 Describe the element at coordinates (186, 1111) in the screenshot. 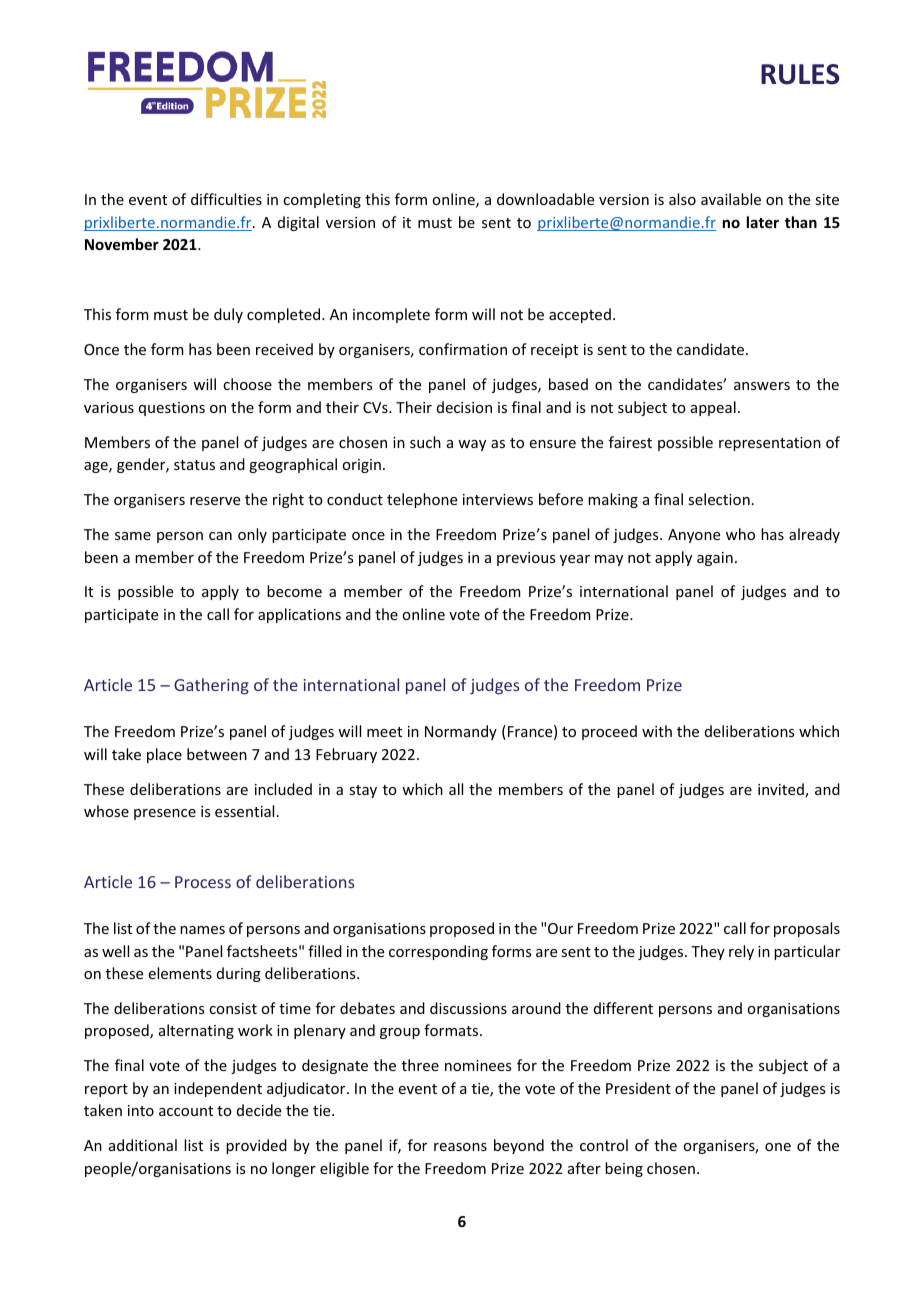

I see `account` at that location.
